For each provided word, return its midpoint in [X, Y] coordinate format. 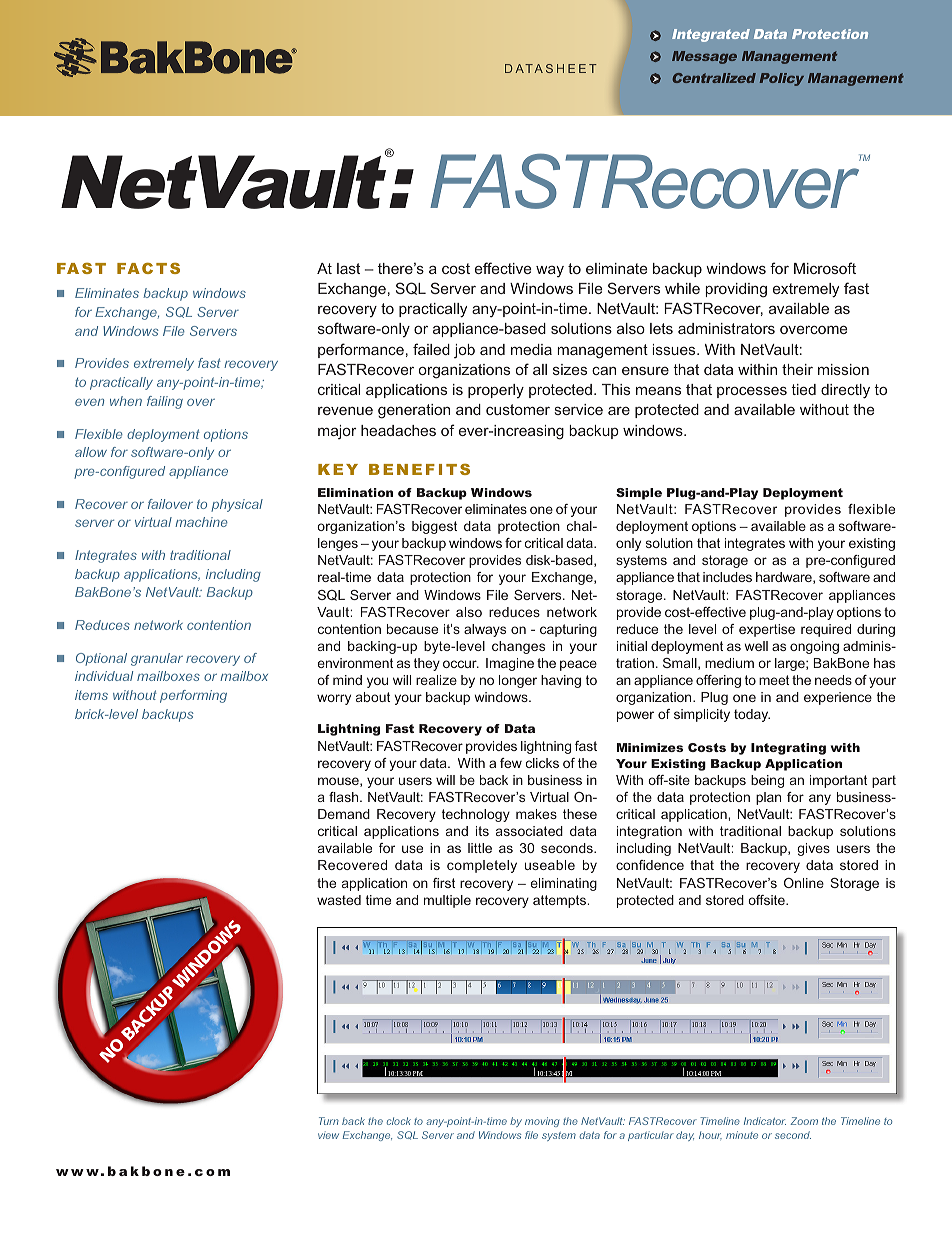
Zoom [804, 1121]
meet [774, 680]
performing [193, 696]
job [464, 351]
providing [736, 290]
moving [542, 1122]
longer [518, 681]
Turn [329, 1121]
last [348, 268]
